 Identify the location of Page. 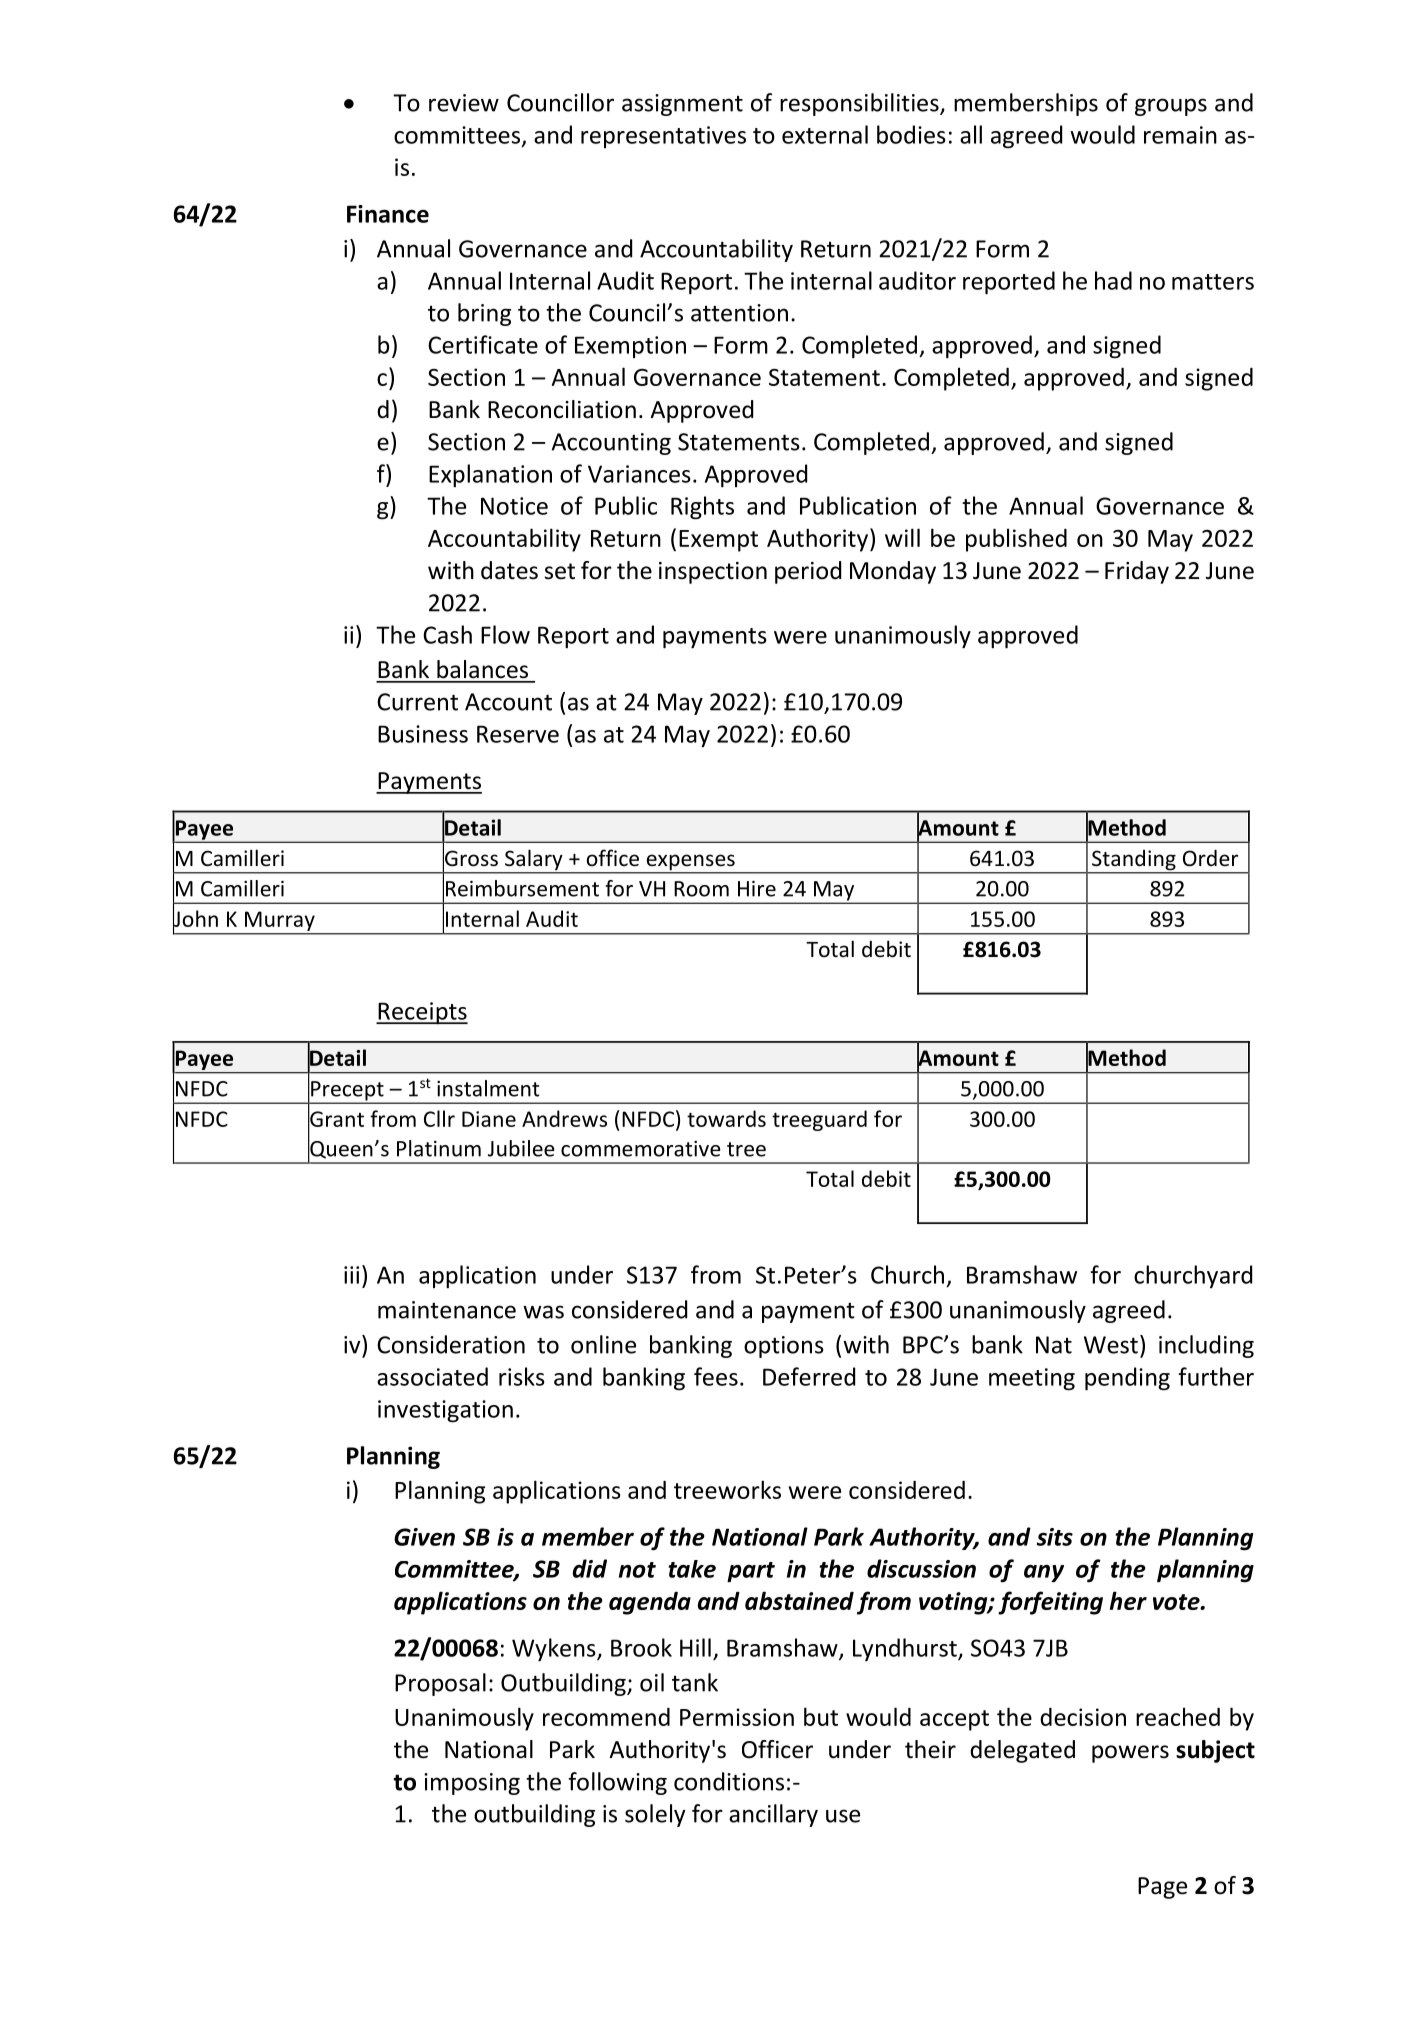
(1162, 1888).
